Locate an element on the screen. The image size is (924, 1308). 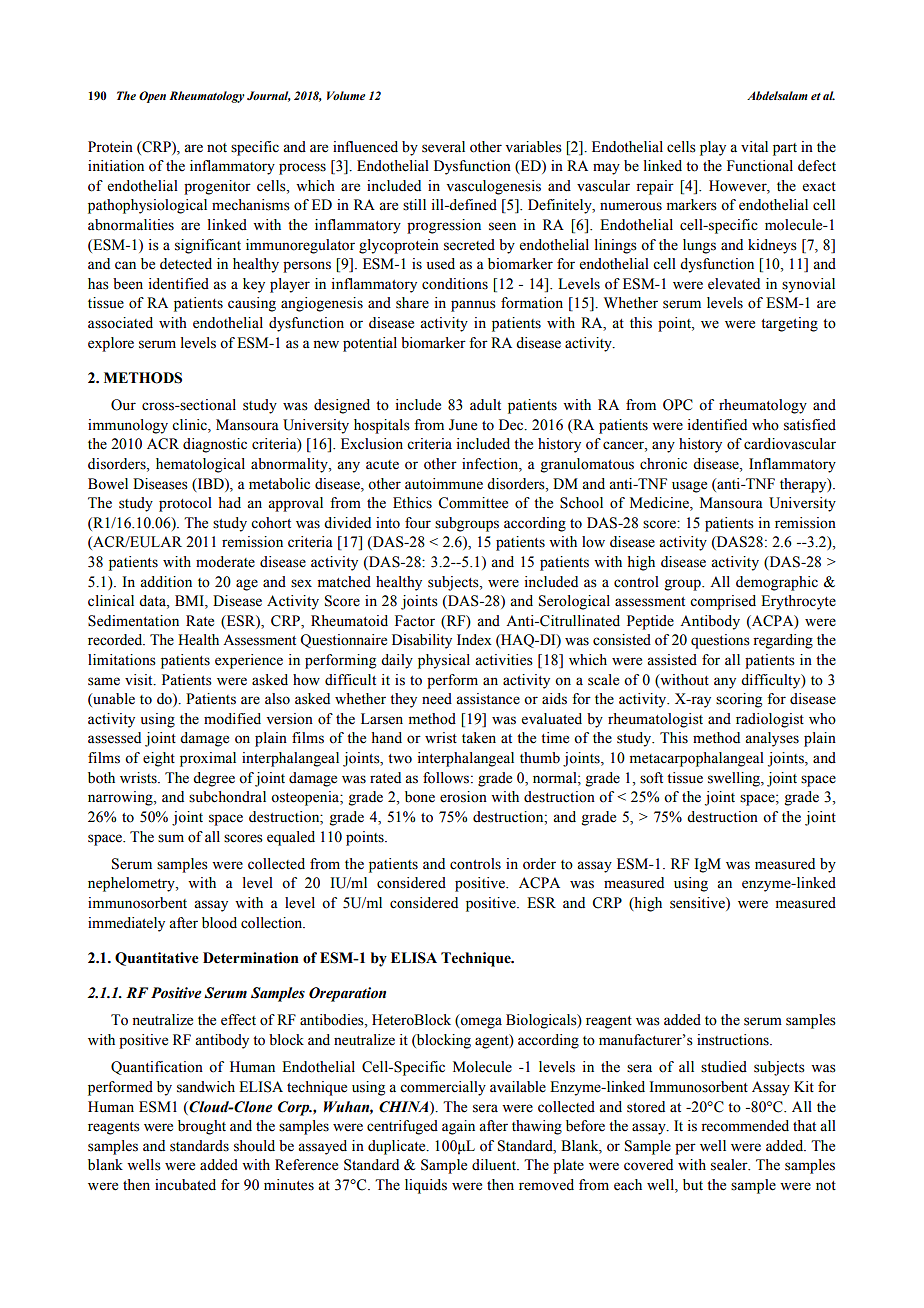
progenitor is located at coordinates (217, 187).
